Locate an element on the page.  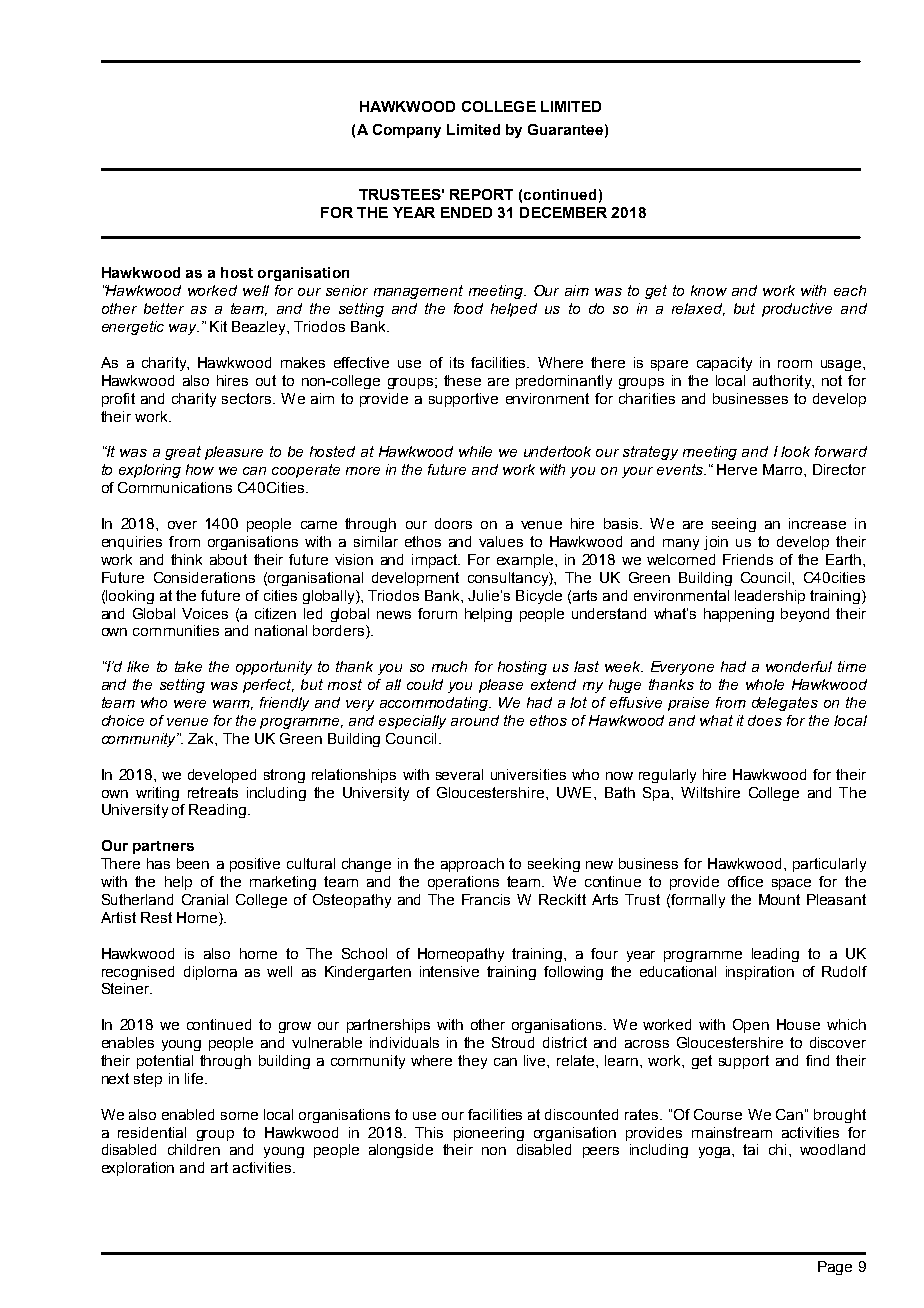
exploration is located at coordinates (138, 1169).
